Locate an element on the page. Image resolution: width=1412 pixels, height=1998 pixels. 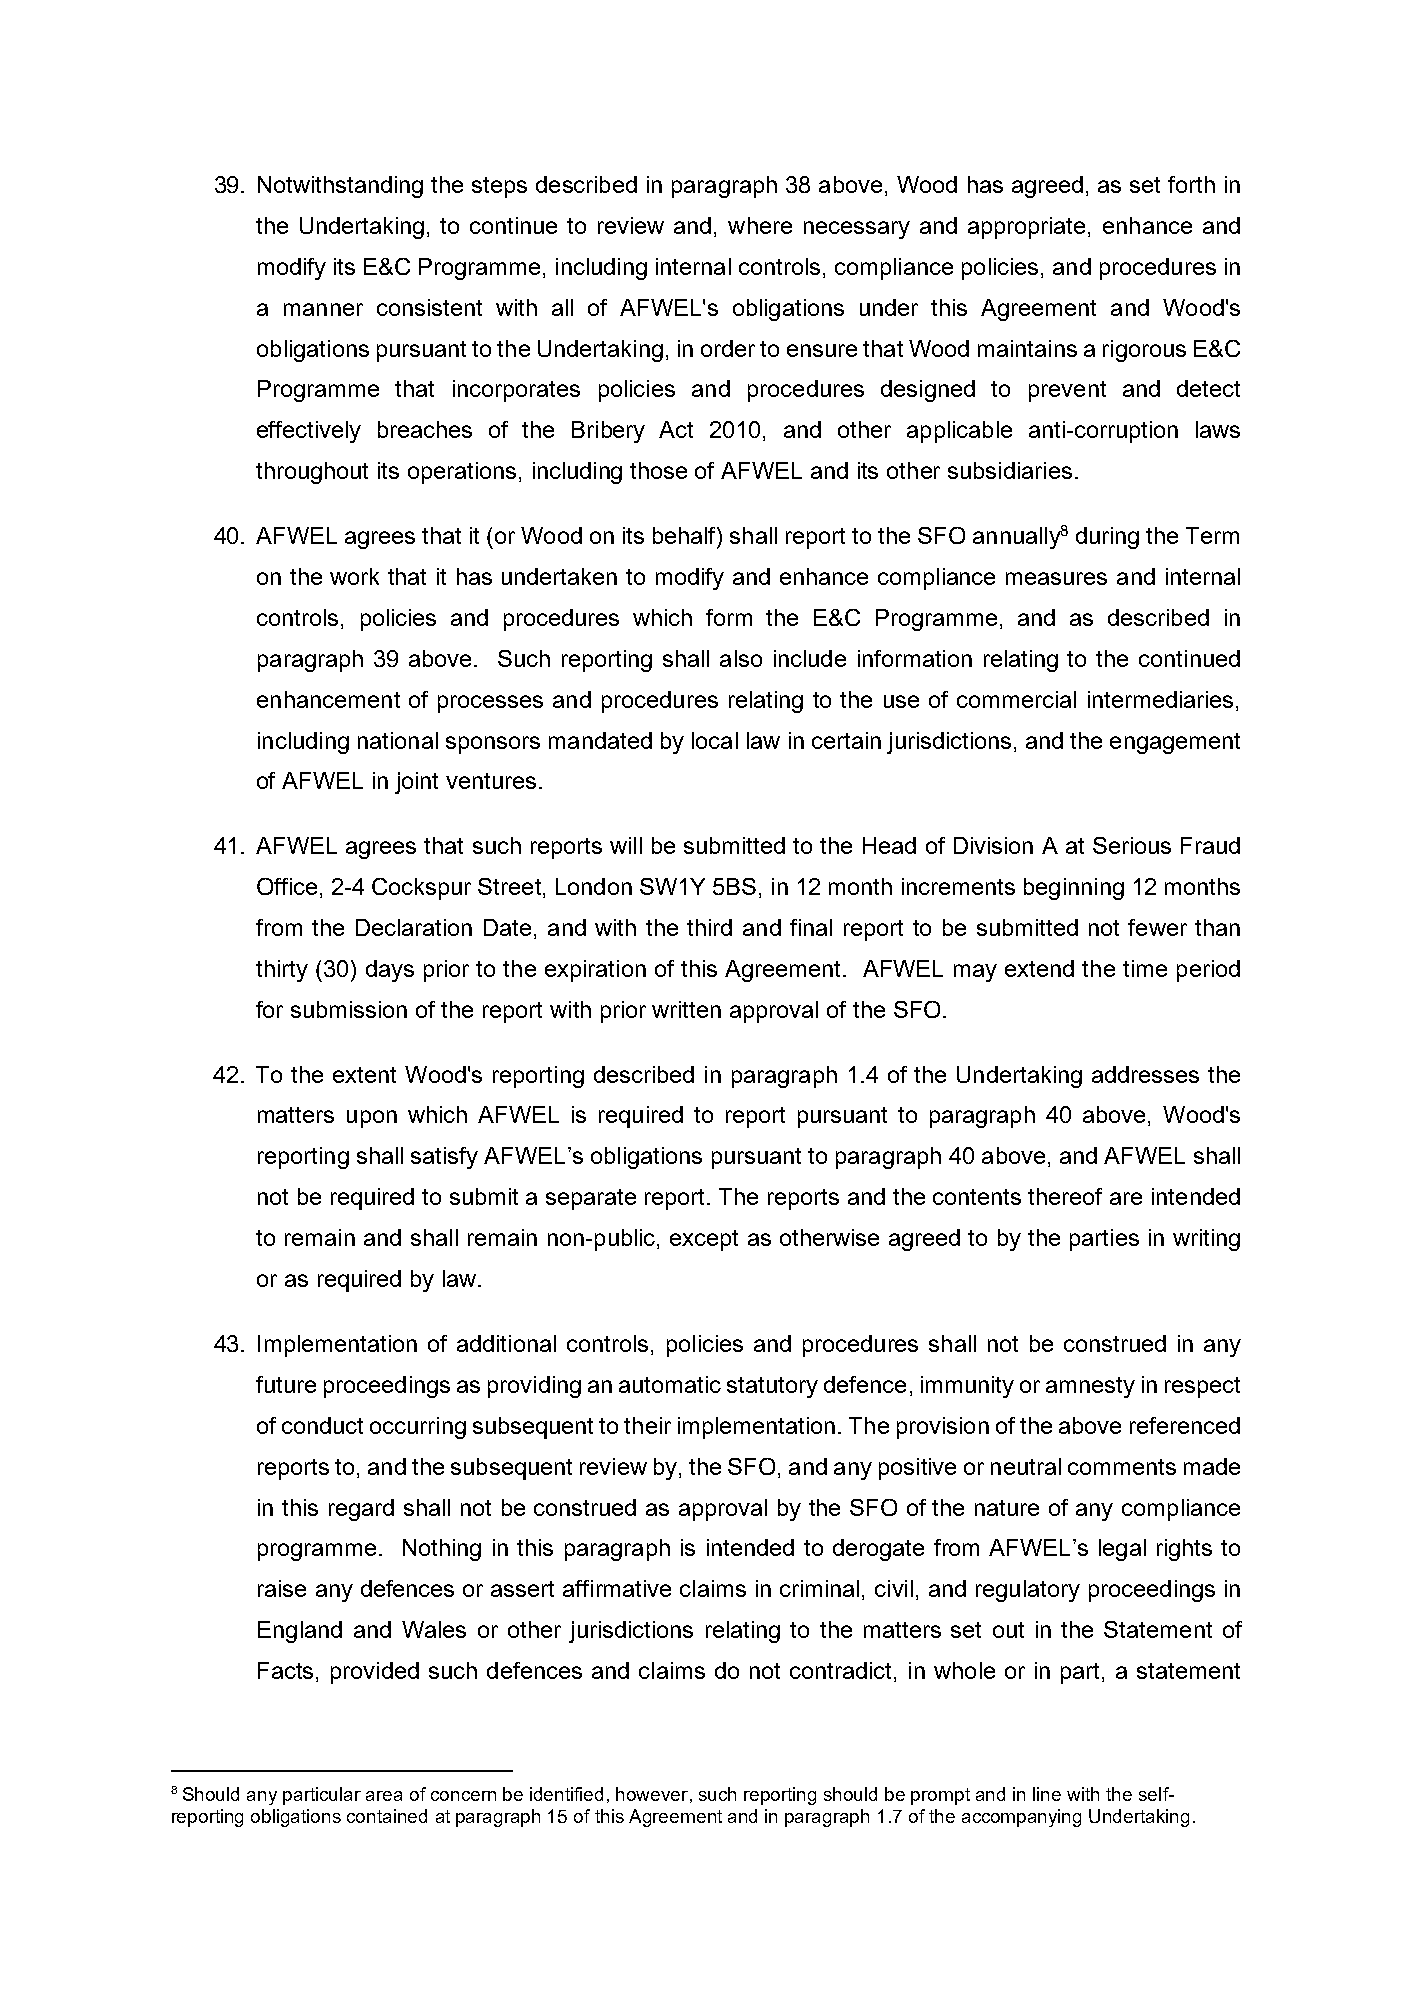
where is located at coordinates (760, 225).
